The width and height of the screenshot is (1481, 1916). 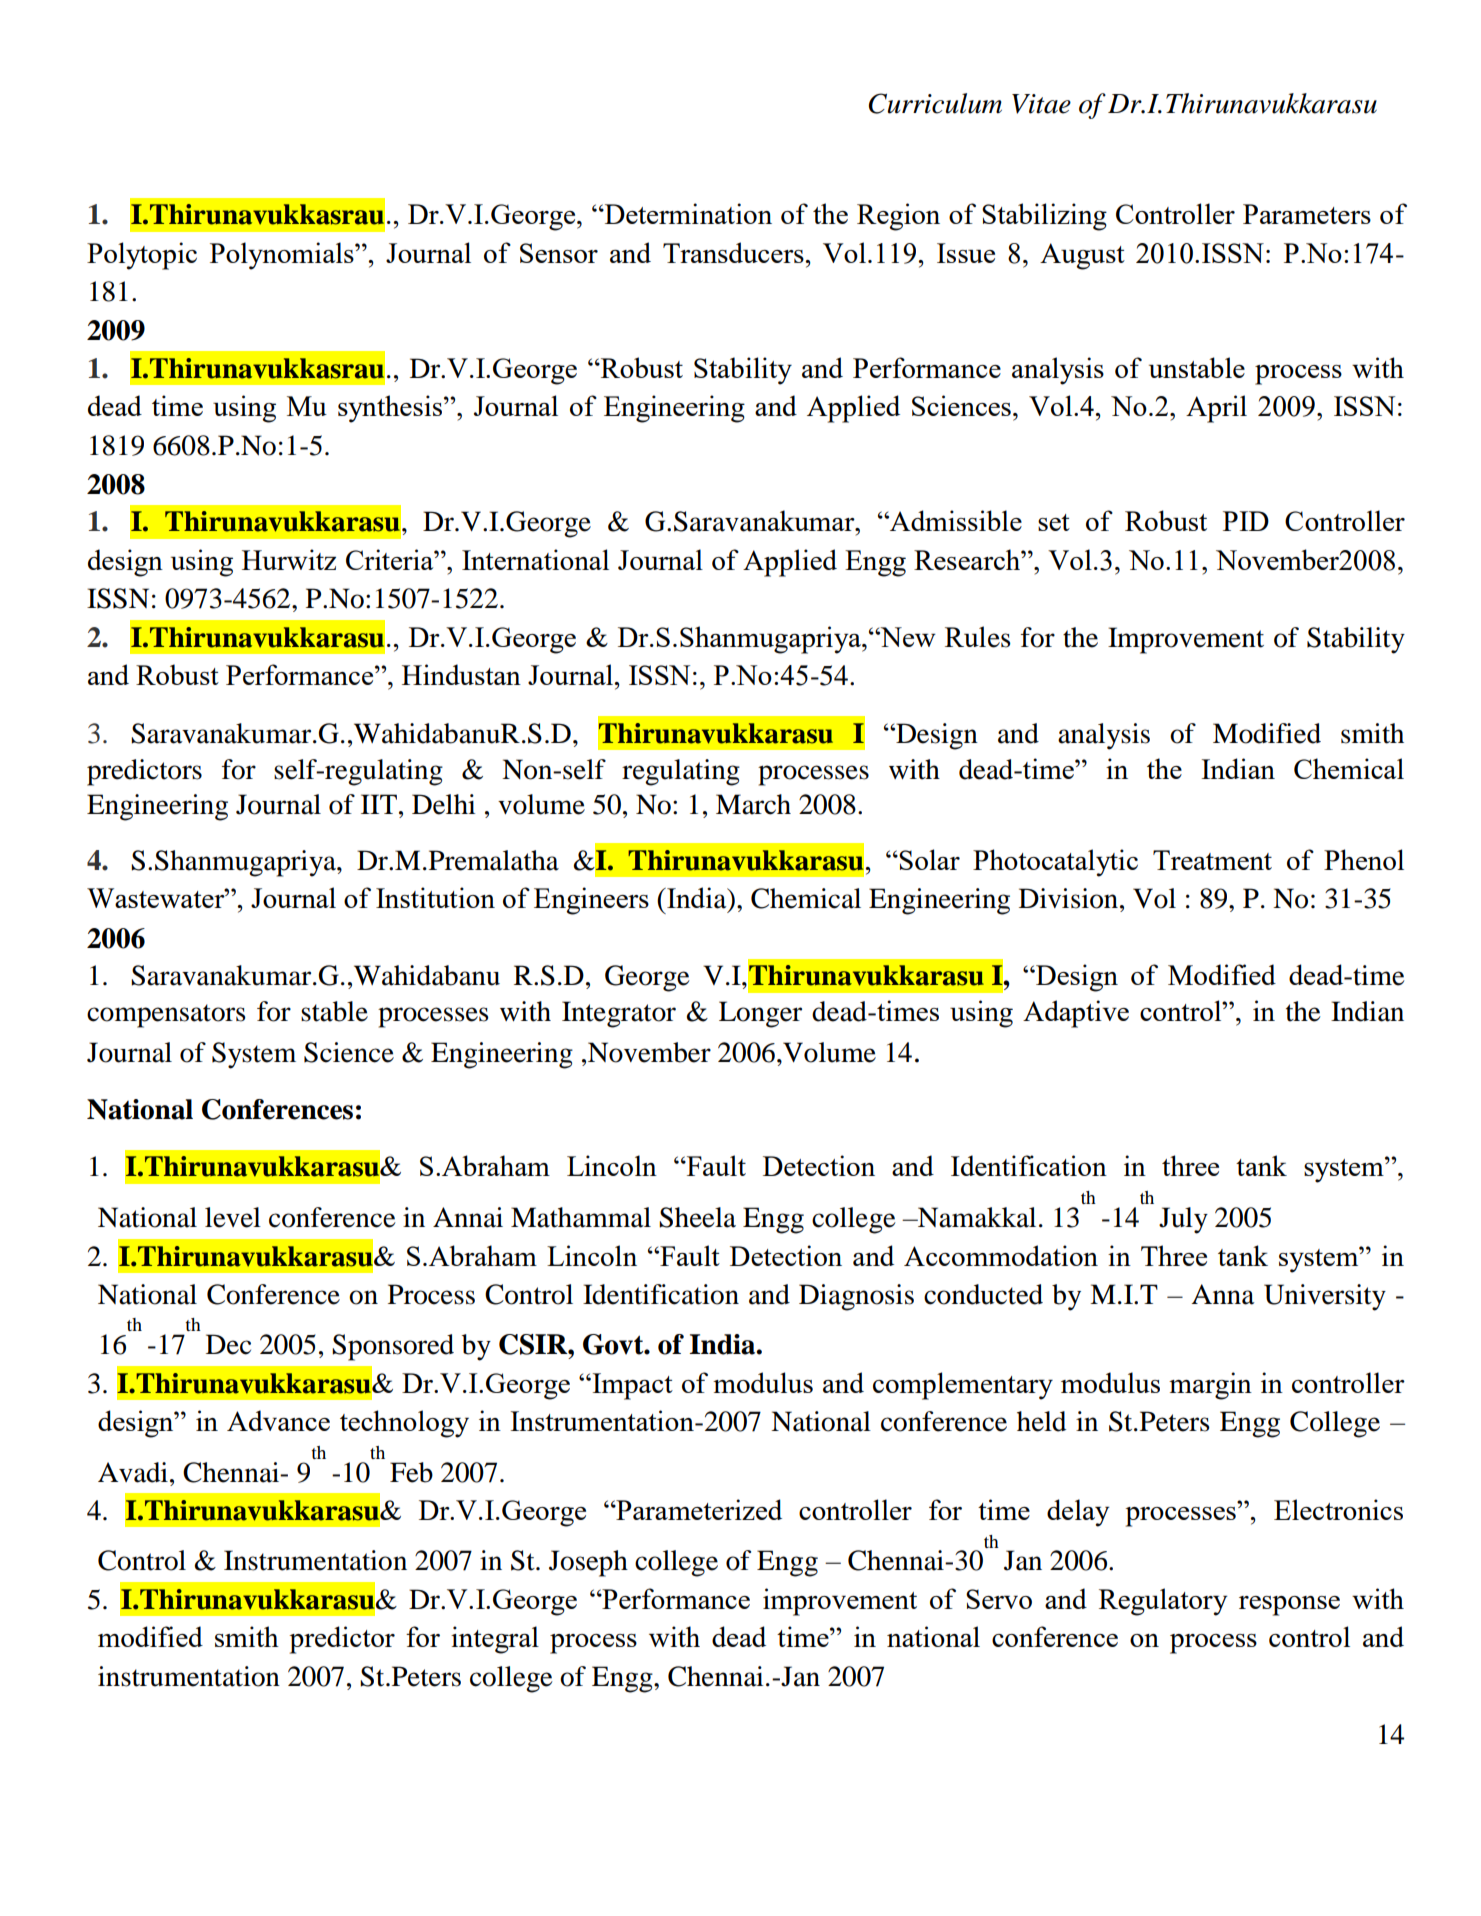 I want to click on Parameters, so click(x=1307, y=214).
